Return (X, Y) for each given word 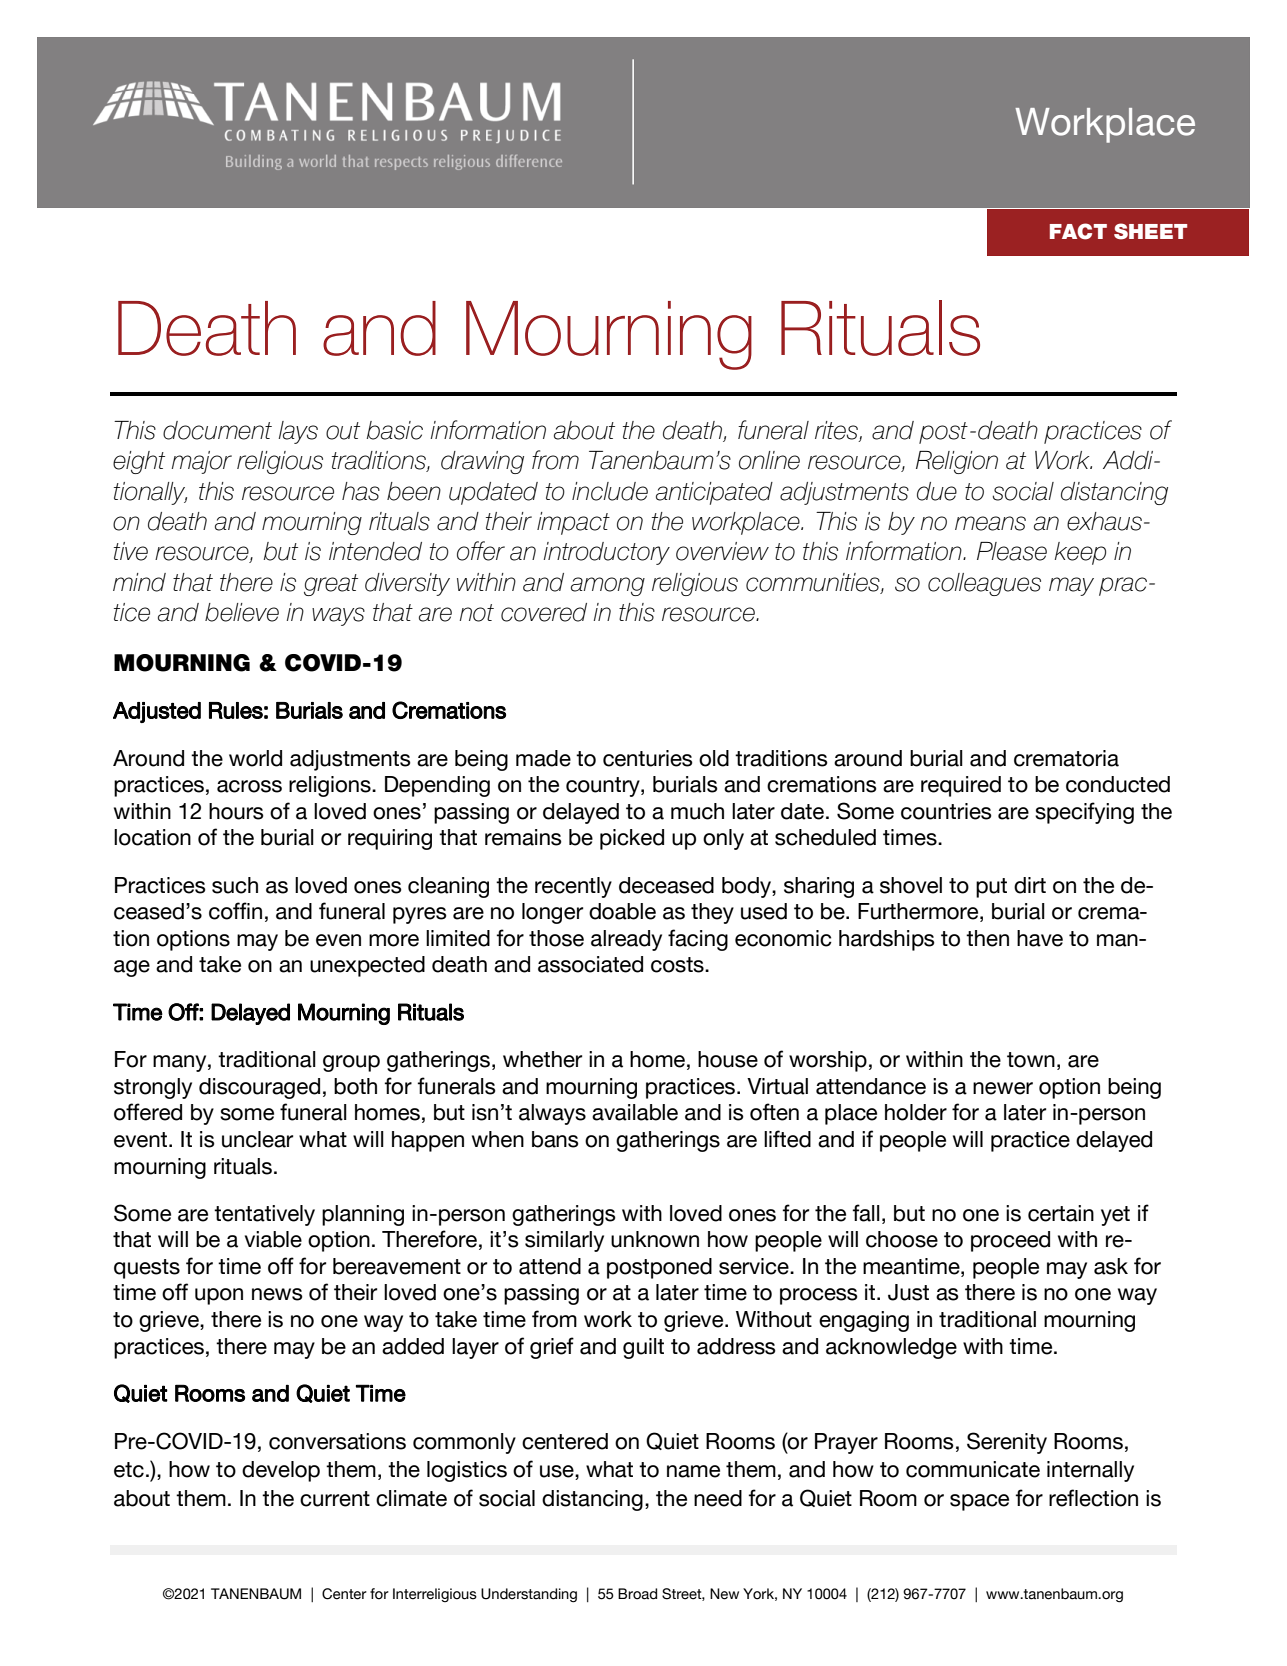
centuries (648, 758)
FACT (1078, 231)
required (961, 786)
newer (1003, 1088)
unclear (257, 1139)
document (217, 430)
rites (837, 431)
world (255, 758)
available (635, 1112)
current (335, 1499)
